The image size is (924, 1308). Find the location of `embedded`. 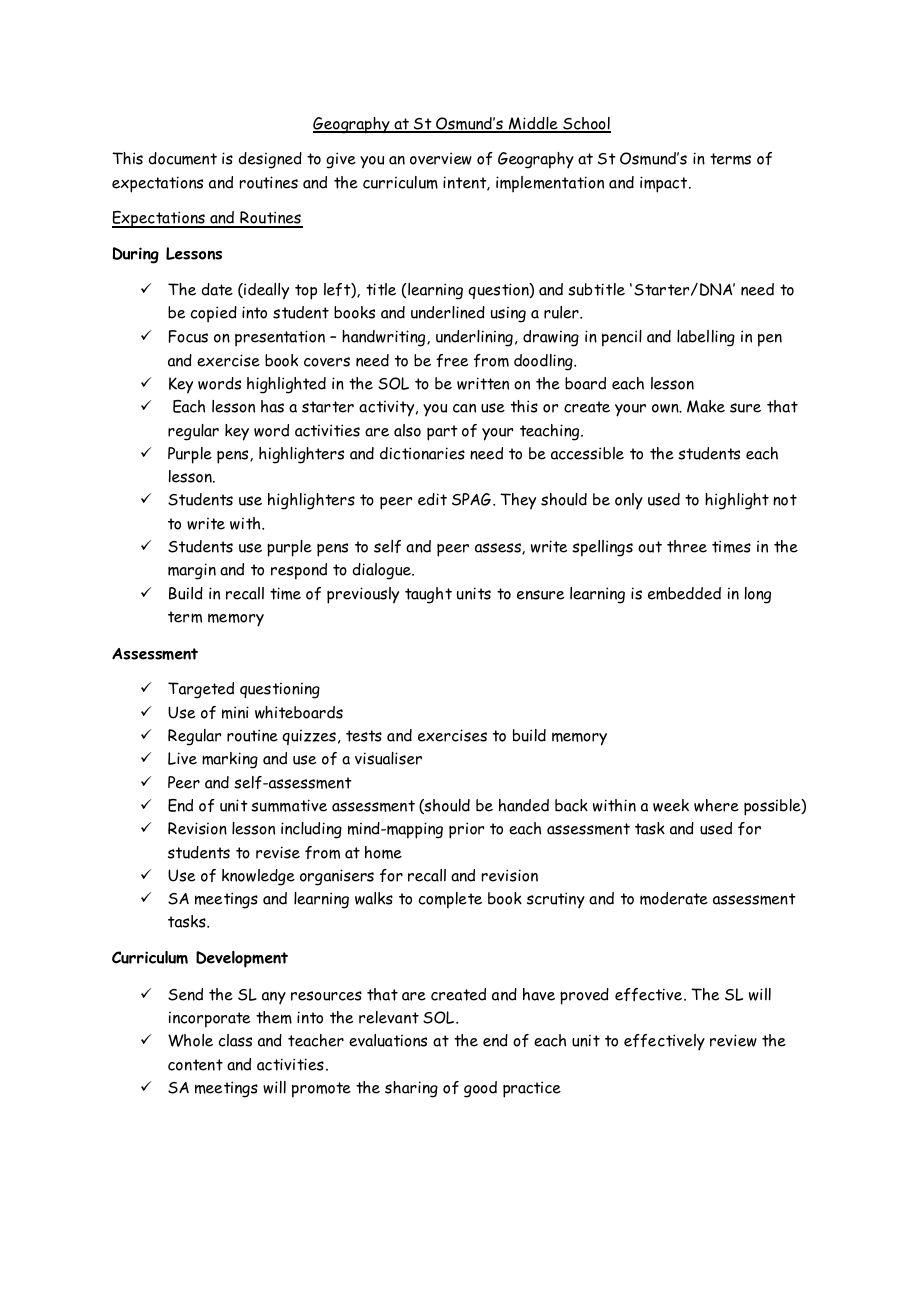

embedded is located at coordinates (684, 593).
